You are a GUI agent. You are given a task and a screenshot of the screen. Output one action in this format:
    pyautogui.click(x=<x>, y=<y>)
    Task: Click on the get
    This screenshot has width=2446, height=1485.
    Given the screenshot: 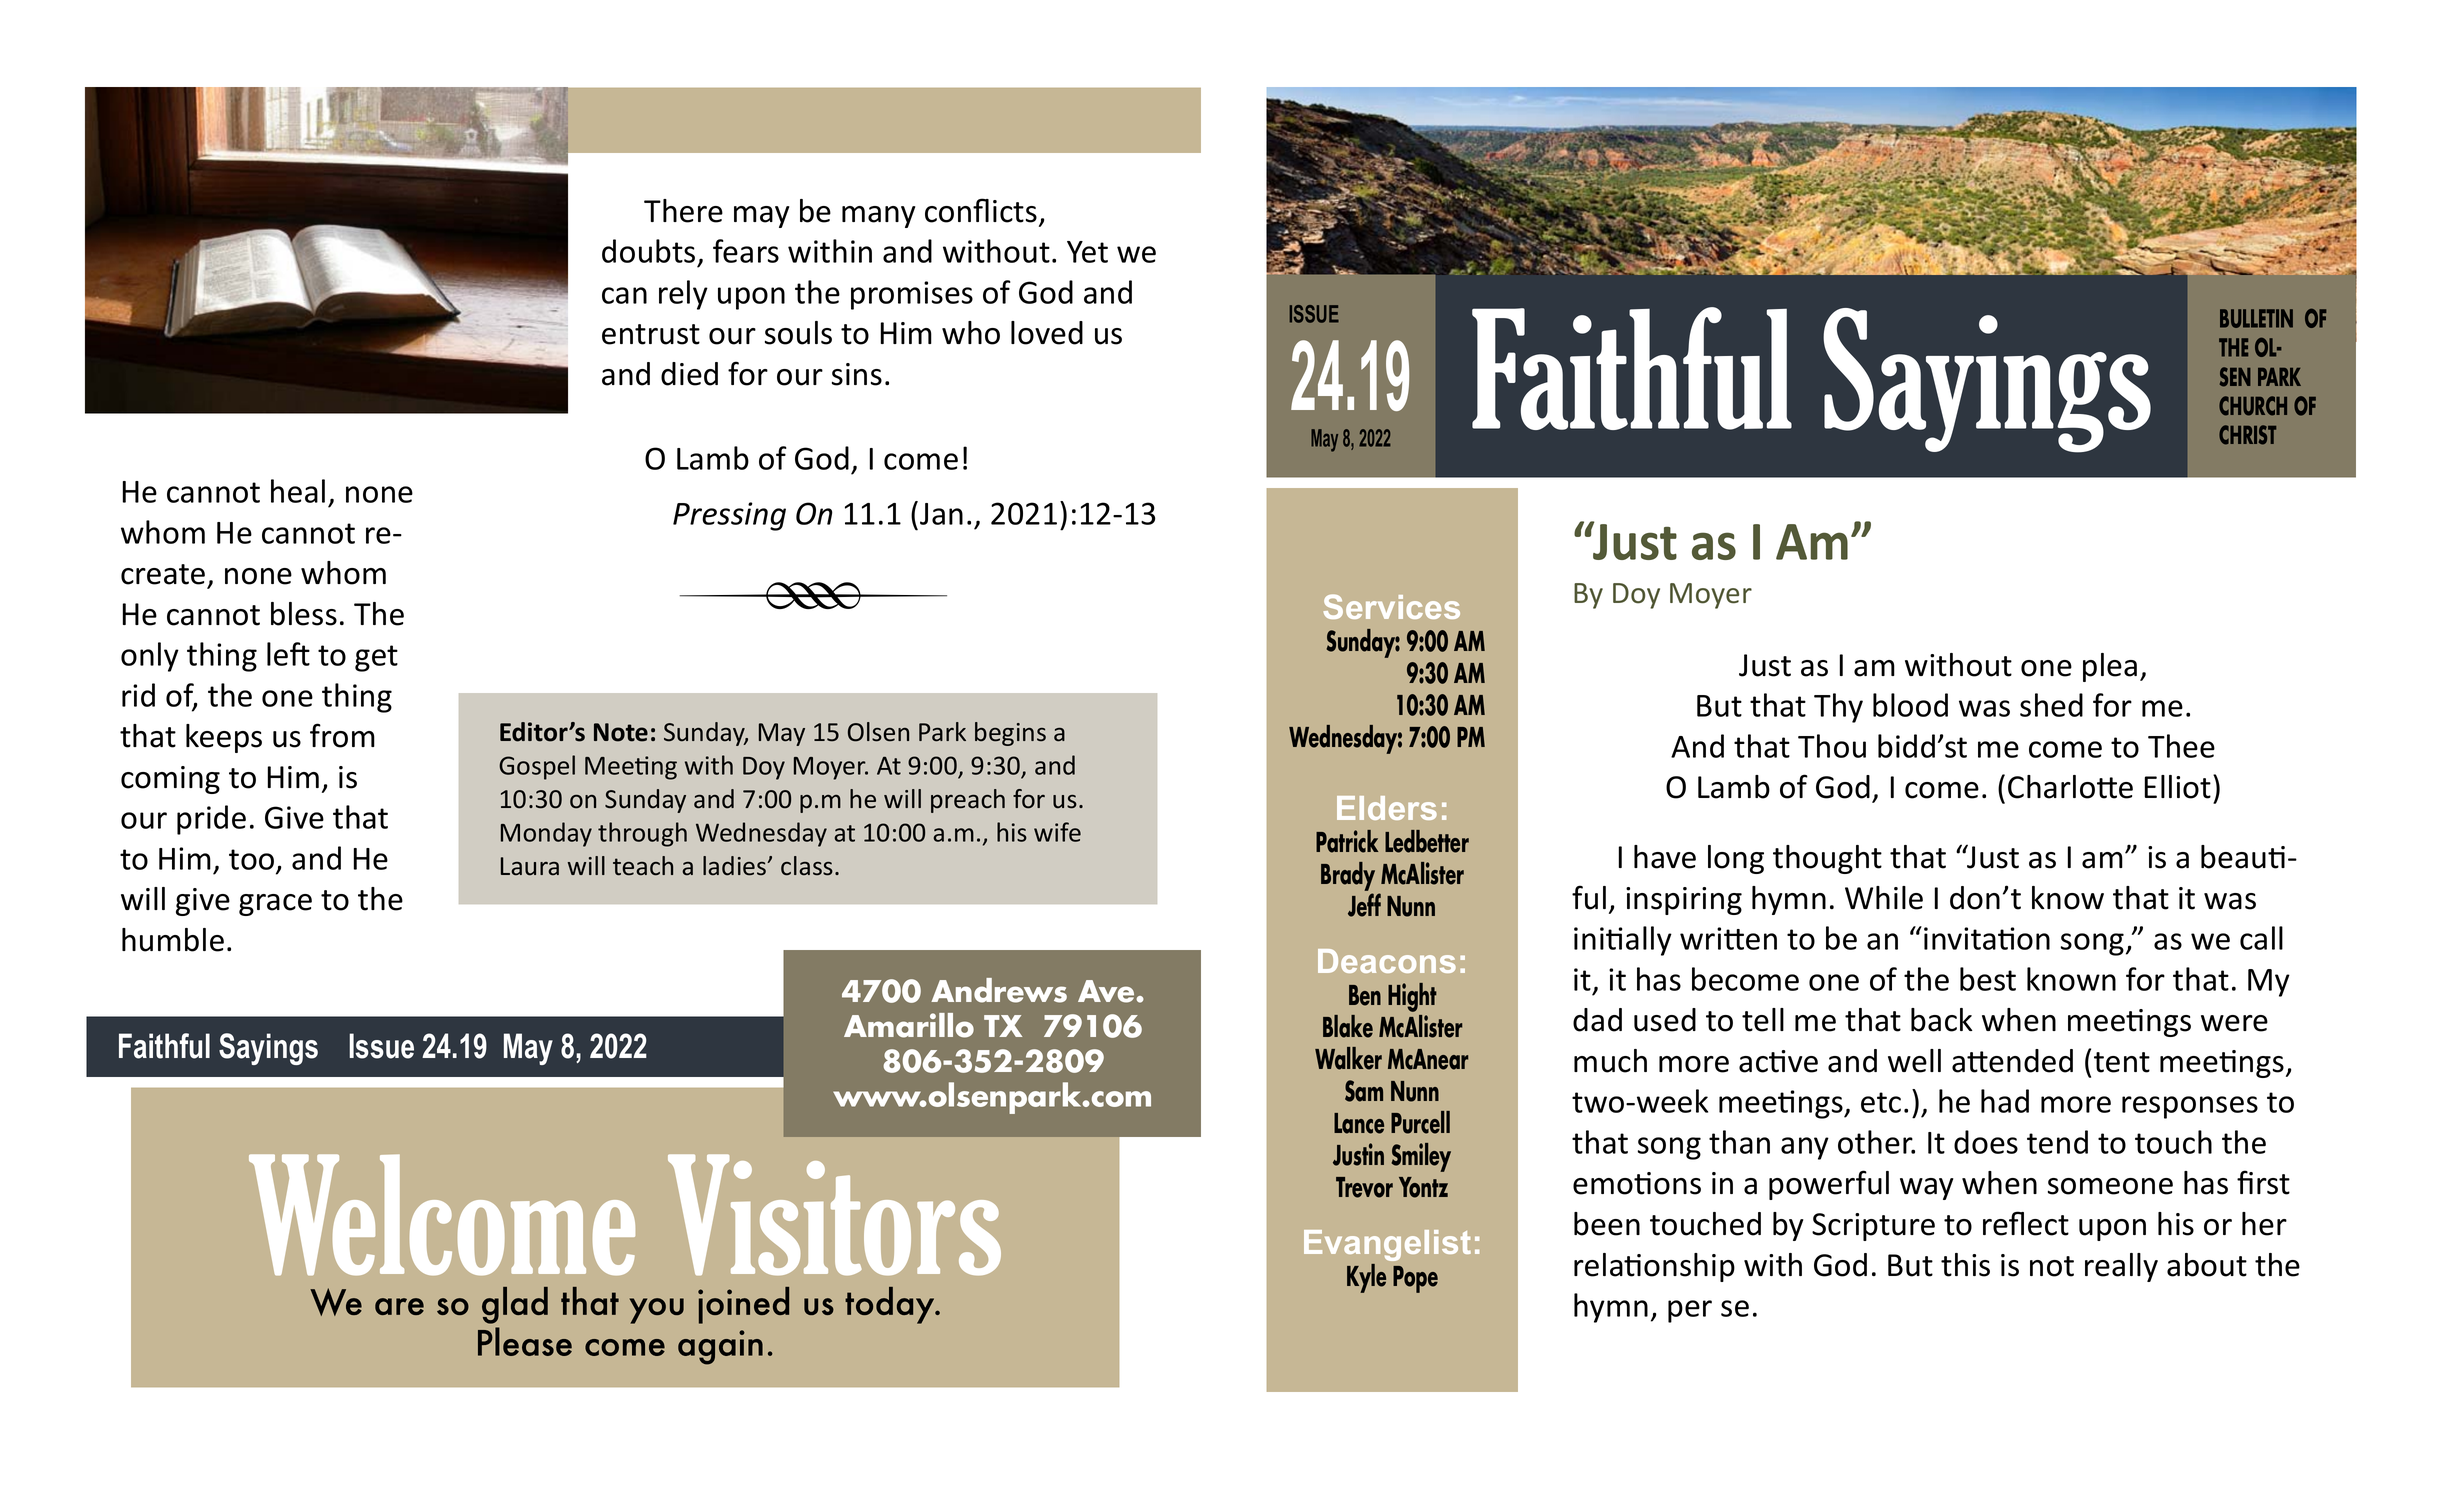 What is the action you would take?
    pyautogui.click(x=376, y=658)
